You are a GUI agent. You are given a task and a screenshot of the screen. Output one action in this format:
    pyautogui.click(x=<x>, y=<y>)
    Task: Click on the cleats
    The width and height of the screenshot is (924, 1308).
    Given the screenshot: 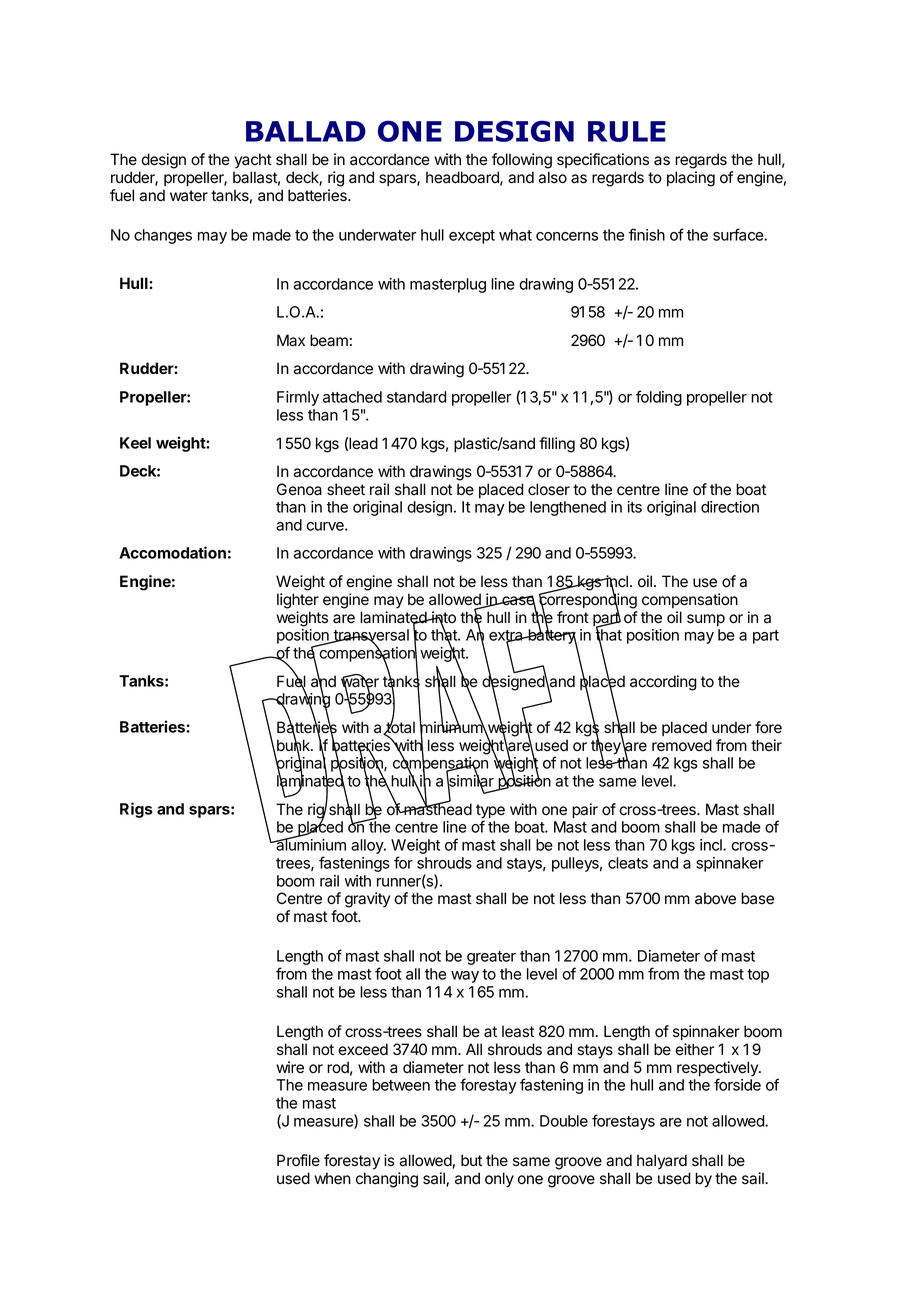 What is the action you would take?
    pyautogui.click(x=628, y=863)
